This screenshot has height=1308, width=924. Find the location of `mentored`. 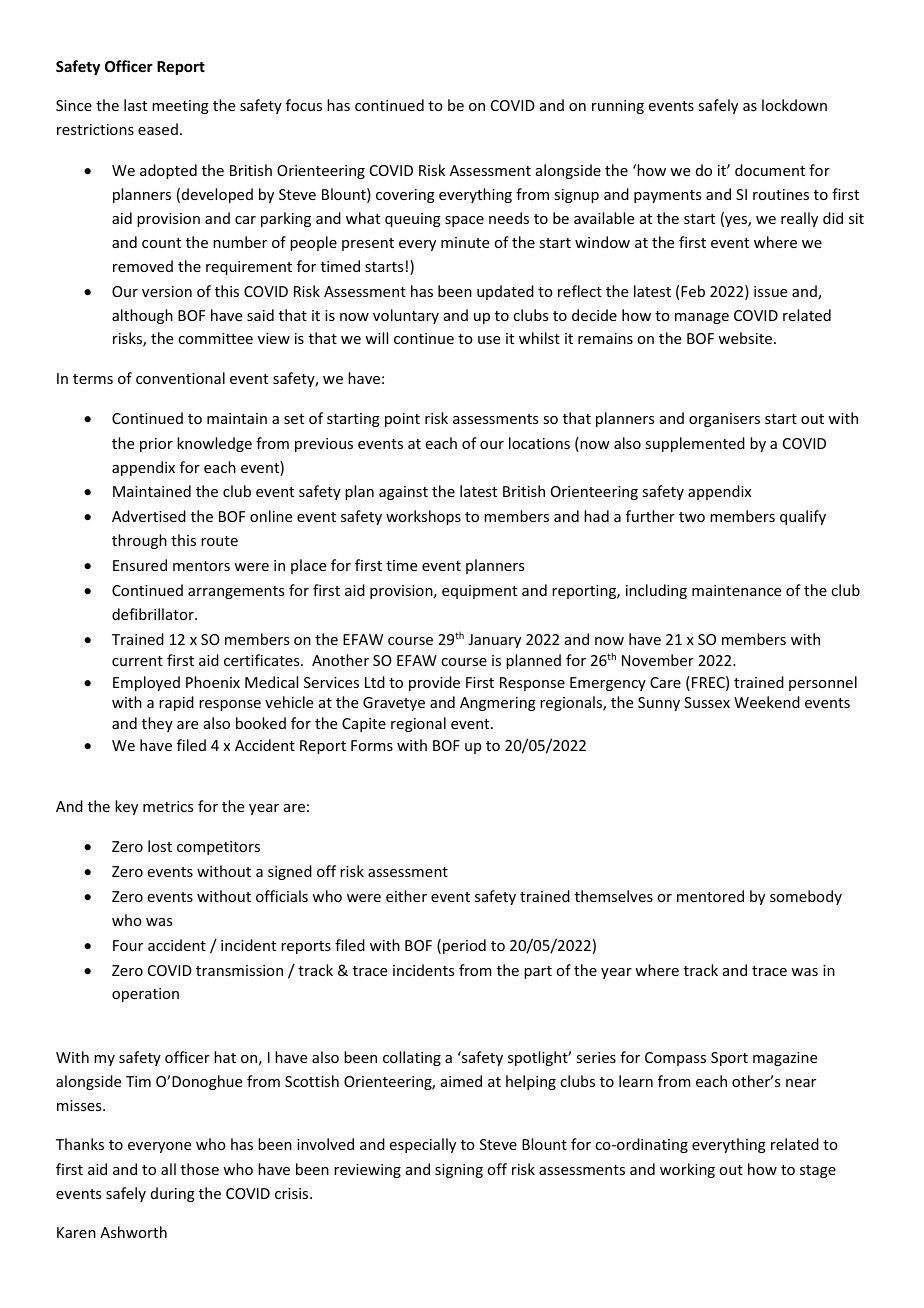

mentored is located at coordinates (710, 896).
